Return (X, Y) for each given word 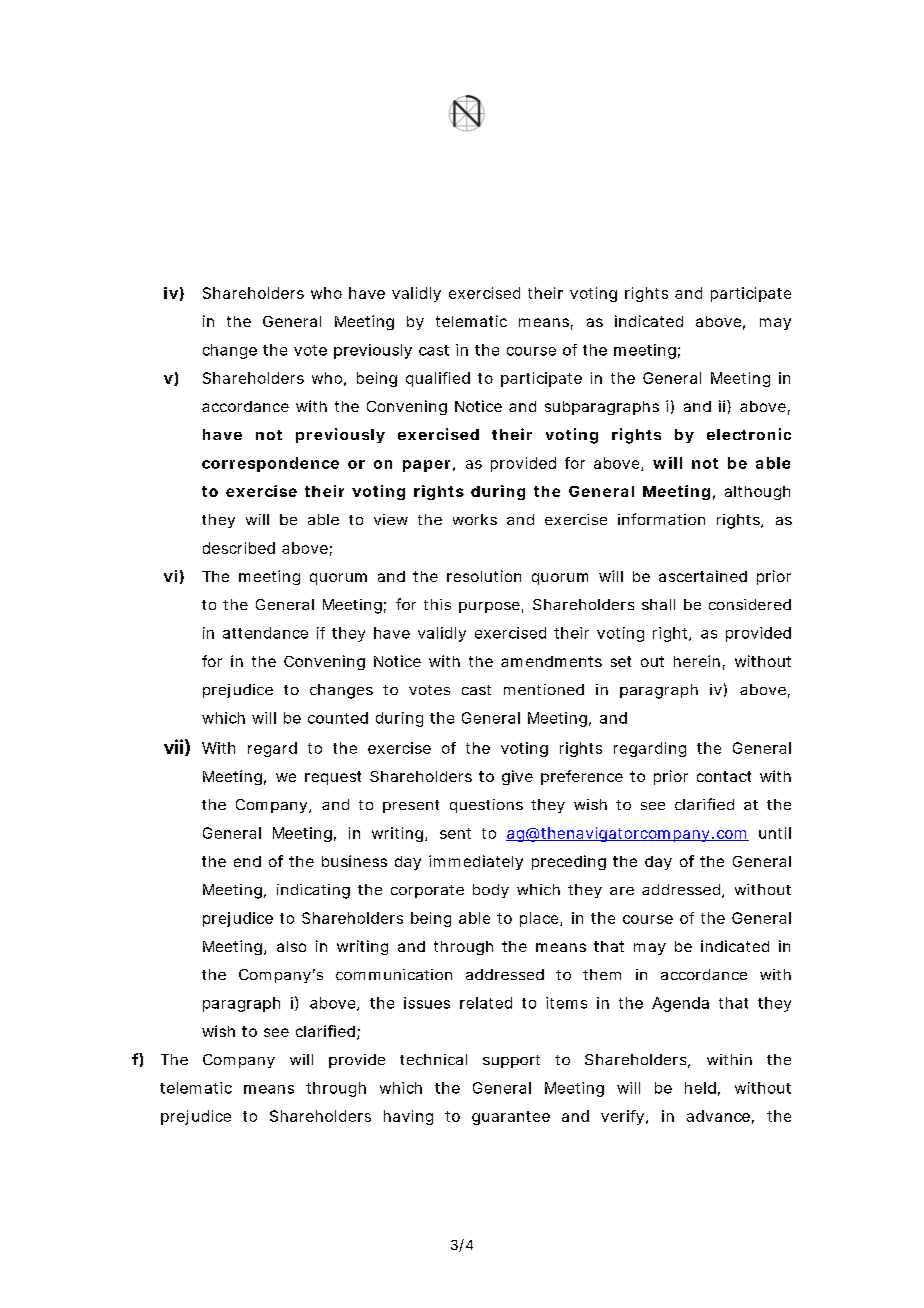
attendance (265, 633)
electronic (749, 434)
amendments (551, 661)
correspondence (270, 464)
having (408, 1117)
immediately (476, 862)
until (775, 833)
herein (697, 661)
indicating (313, 891)
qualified (438, 379)
